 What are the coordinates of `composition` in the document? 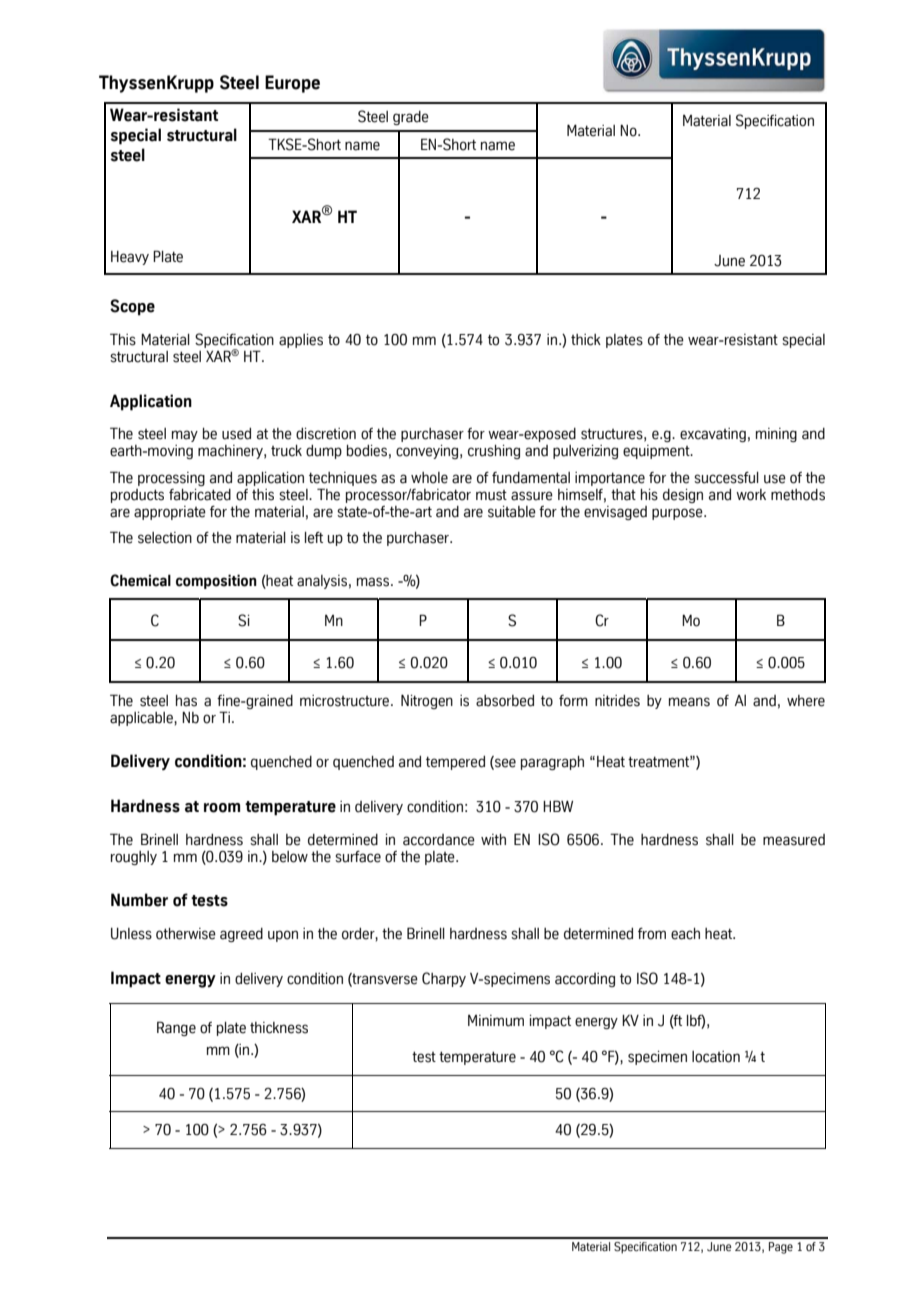 It's located at (216, 581).
